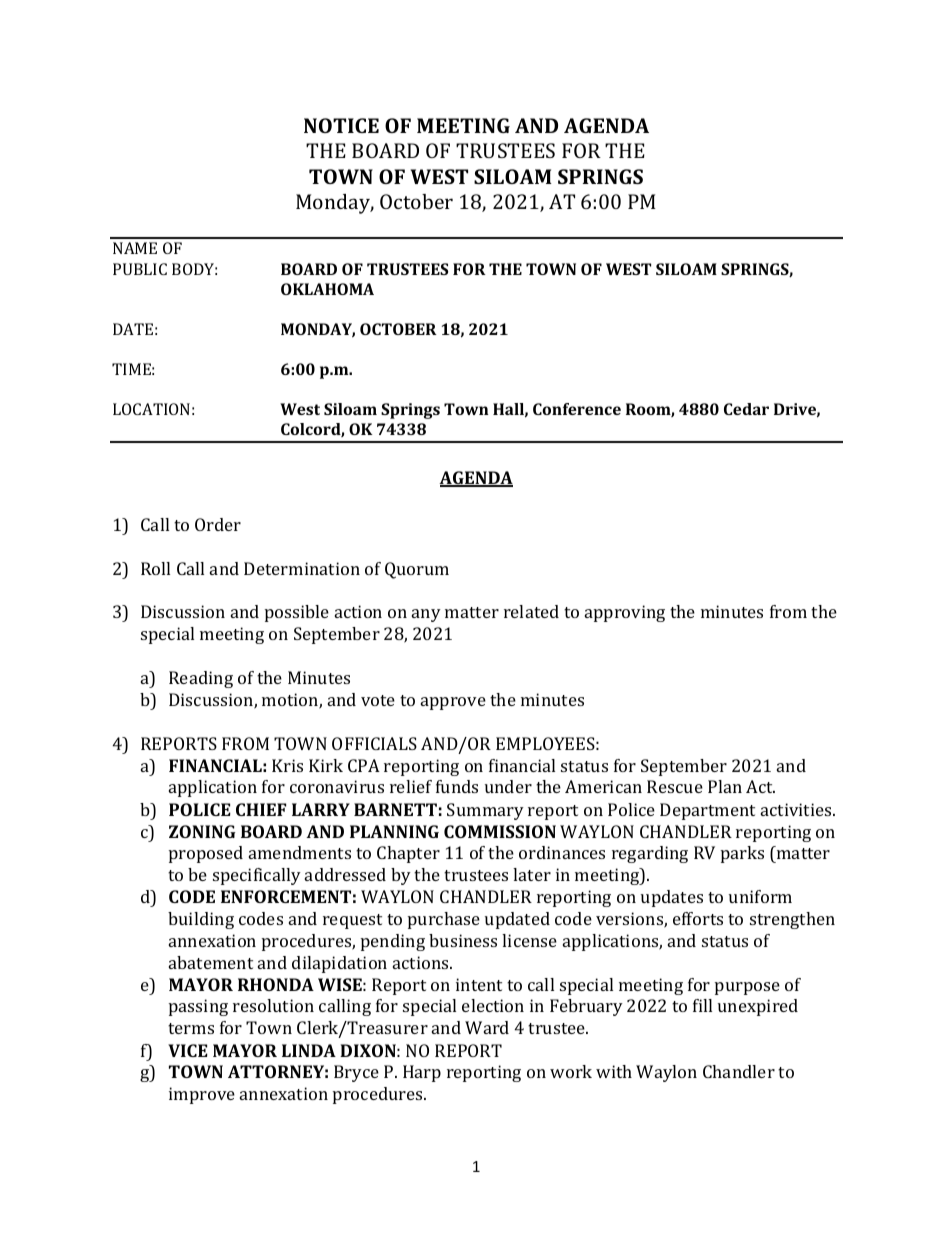 Image resolution: width=952 pixels, height=1233 pixels. What do you see at coordinates (188, 1050) in the screenshot?
I see `VICE` at bounding box center [188, 1050].
